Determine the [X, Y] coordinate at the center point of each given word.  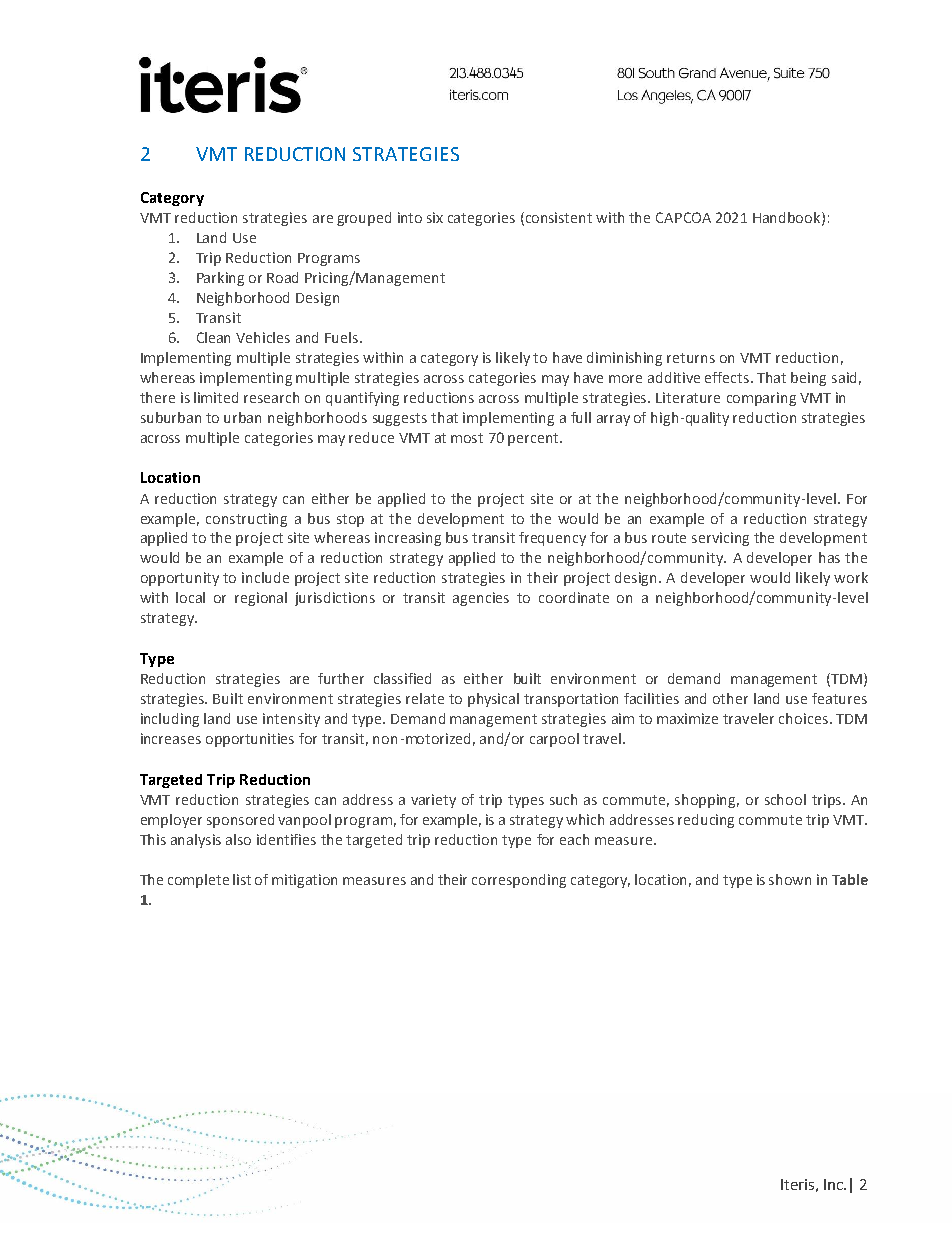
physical [493, 700]
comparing [761, 399]
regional [261, 599]
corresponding [519, 881]
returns [691, 358]
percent [534, 439]
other [730, 698]
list [242, 879]
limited [216, 397]
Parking [220, 279]
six [435, 217]
